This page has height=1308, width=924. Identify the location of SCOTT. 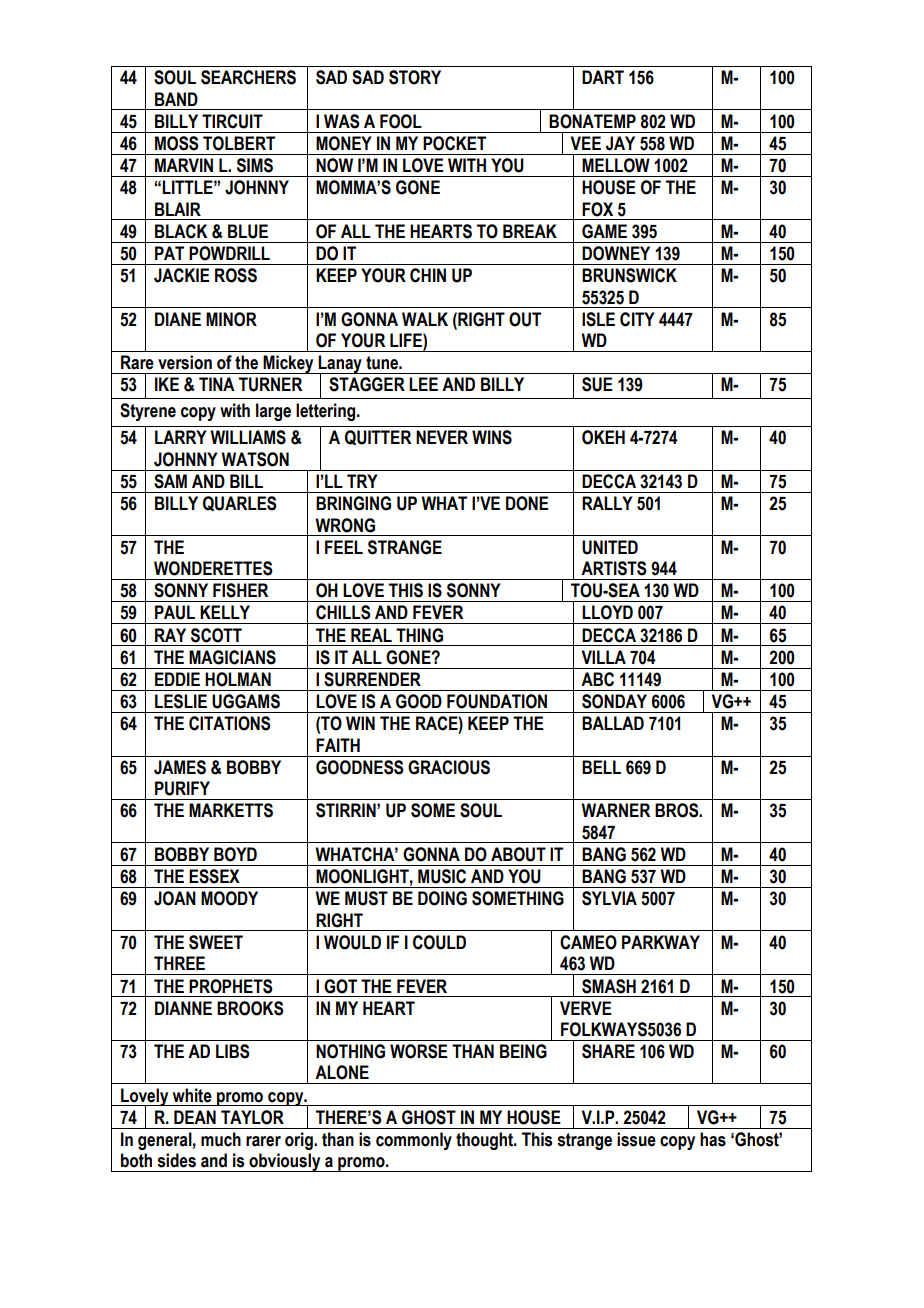
(216, 635).
